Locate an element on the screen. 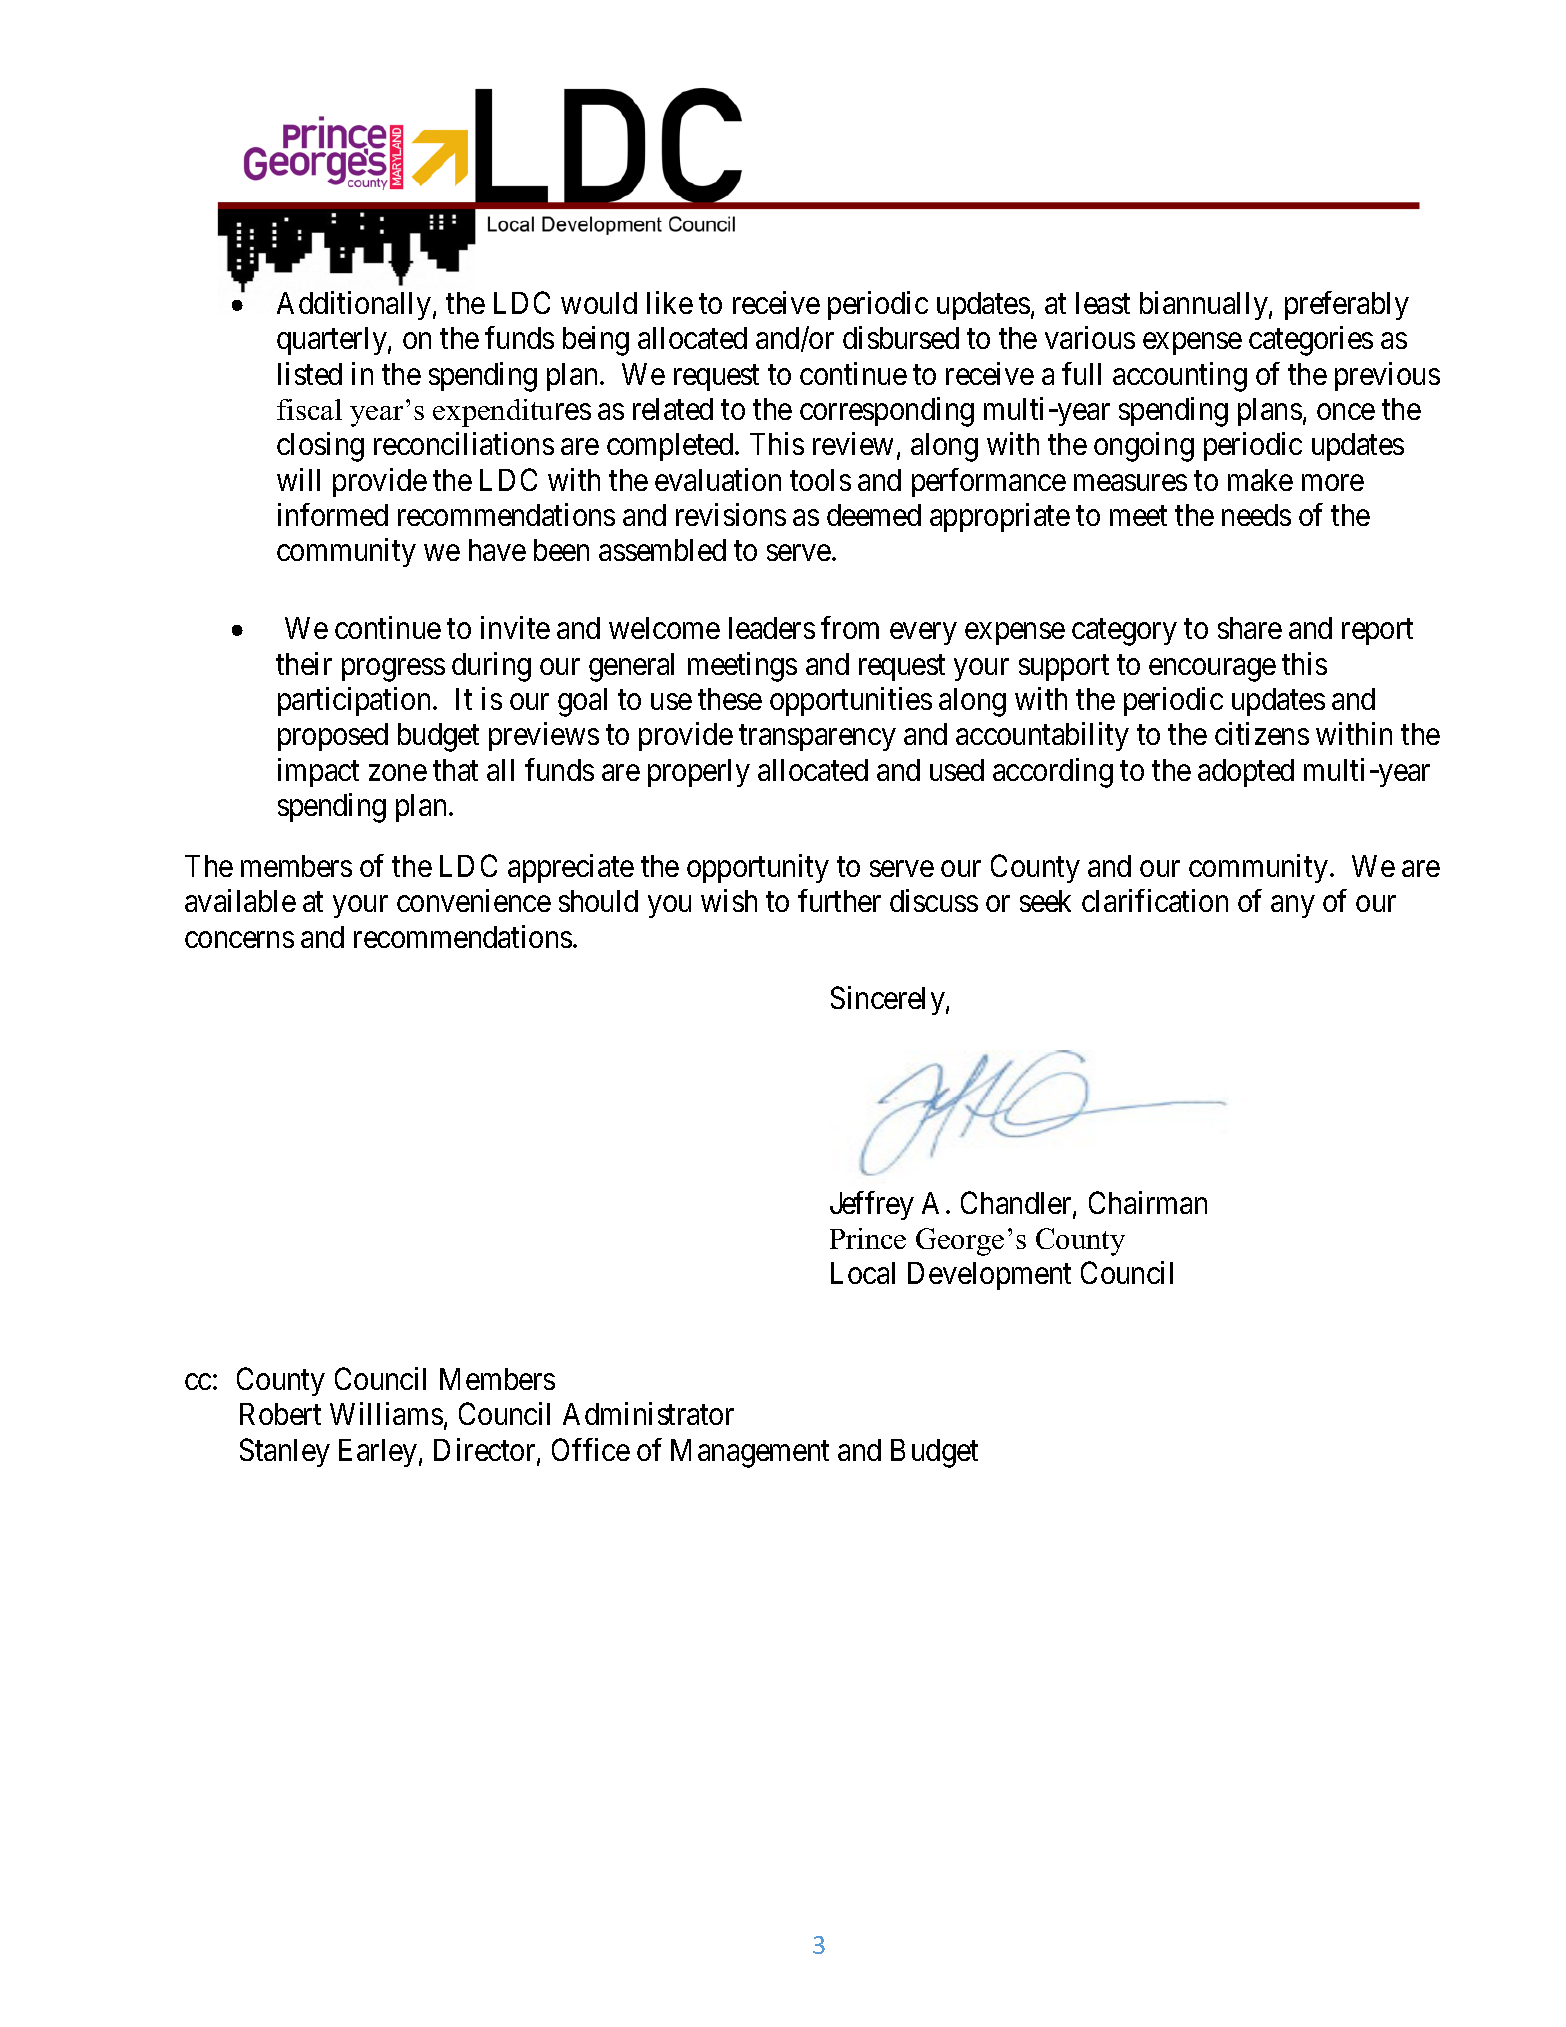  categories is located at coordinates (1311, 341).
